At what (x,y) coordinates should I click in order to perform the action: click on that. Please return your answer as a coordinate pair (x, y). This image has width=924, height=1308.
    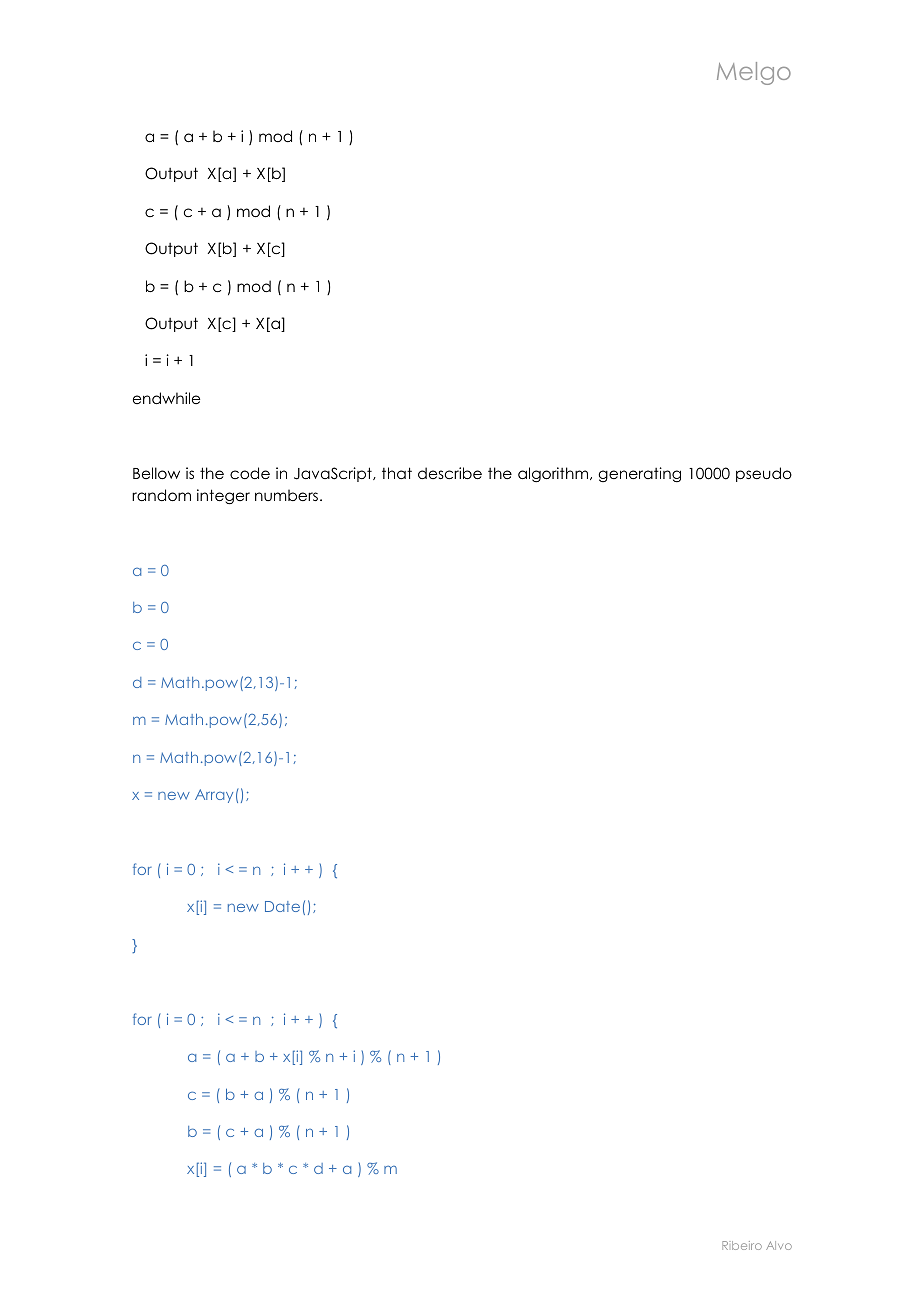
    Looking at the image, I should click on (397, 473).
